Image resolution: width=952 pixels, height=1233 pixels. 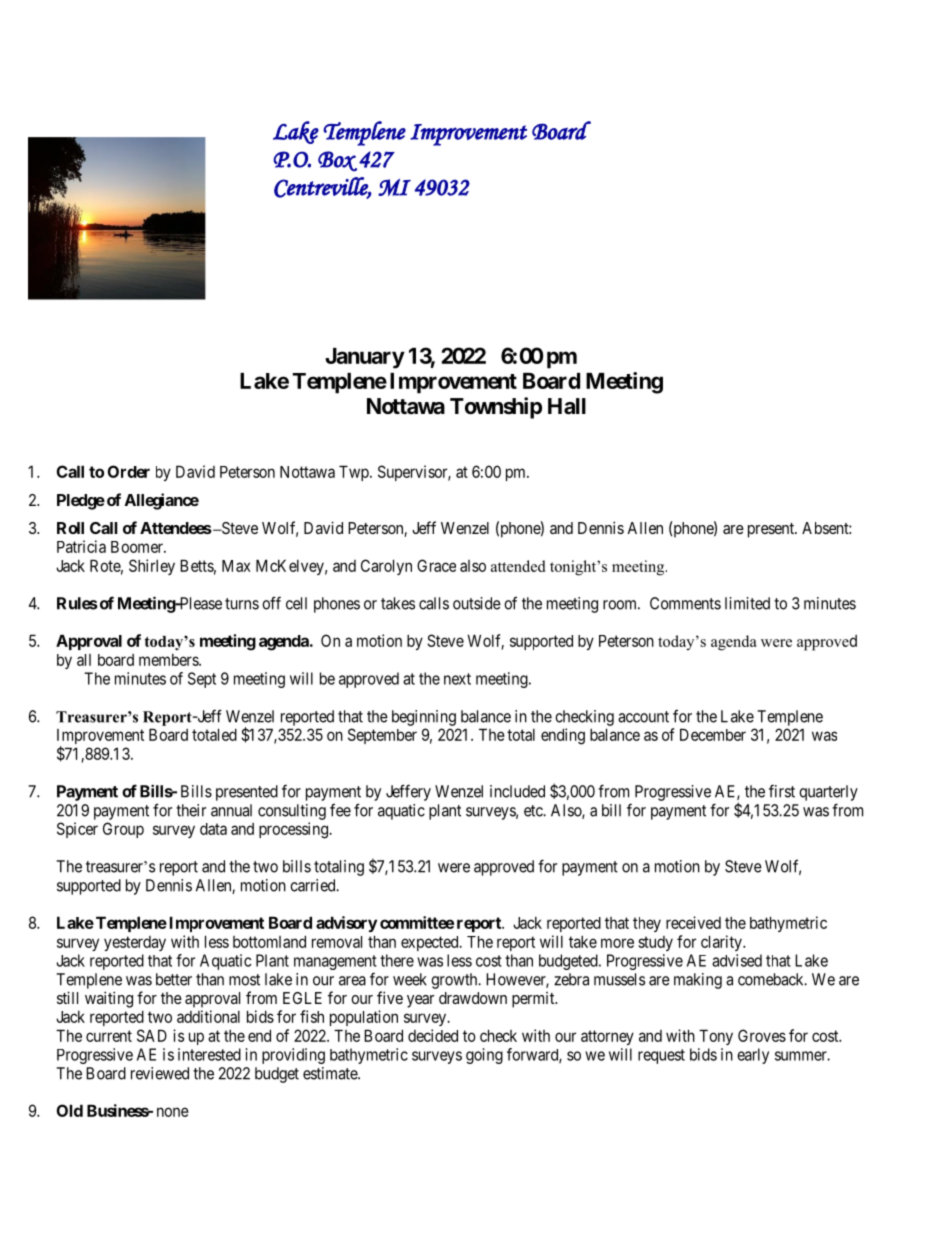 I want to click on first, so click(x=782, y=791).
